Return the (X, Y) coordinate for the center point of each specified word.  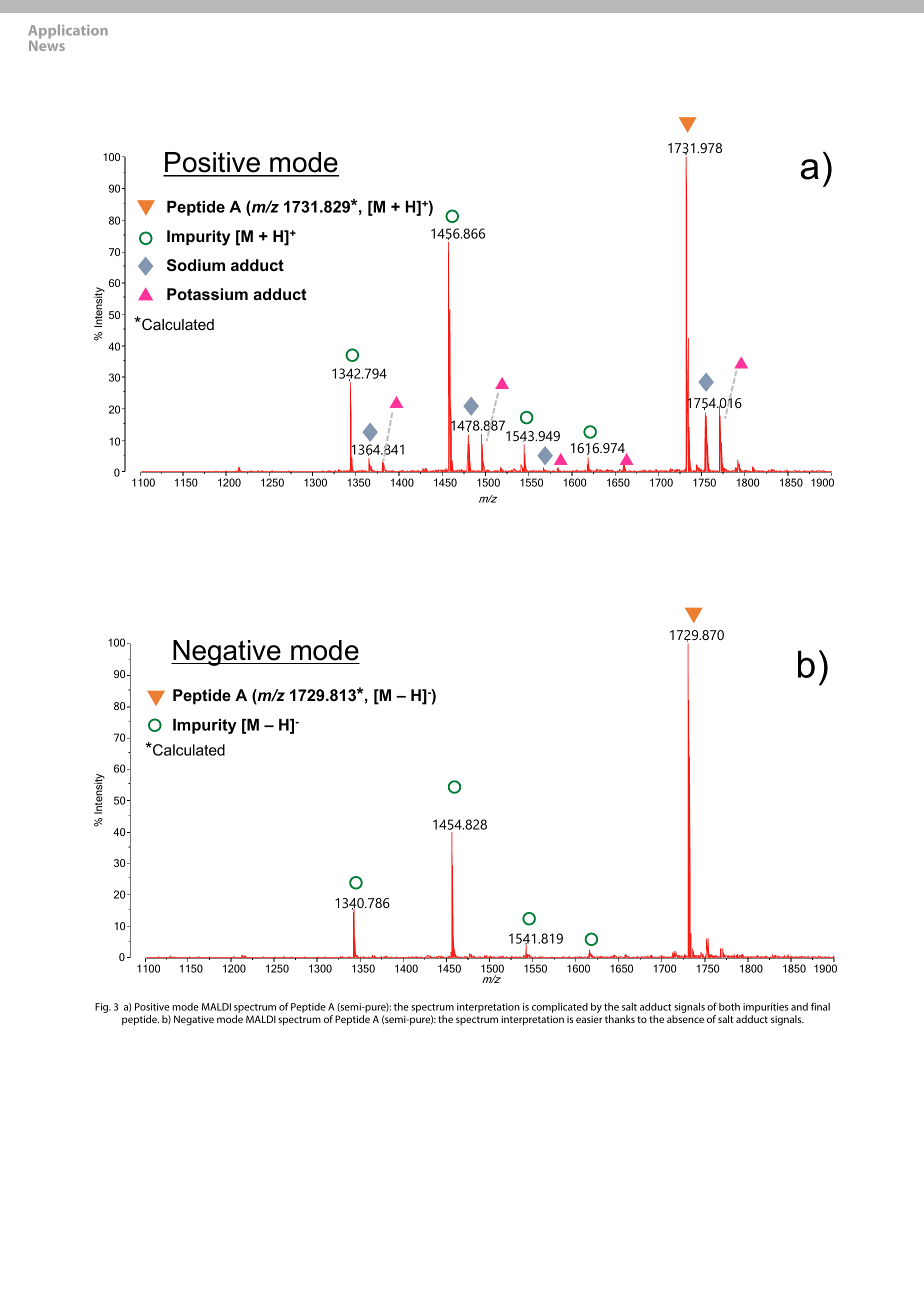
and (799, 1007)
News (47, 44)
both (729, 1007)
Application (68, 33)
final (820, 1006)
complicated (560, 1008)
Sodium (196, 265)
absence (685, 1019)
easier (589, 1019)
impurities (765, 1008)
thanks (620, 1019)
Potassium (207, 294)
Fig (103, 1008)
